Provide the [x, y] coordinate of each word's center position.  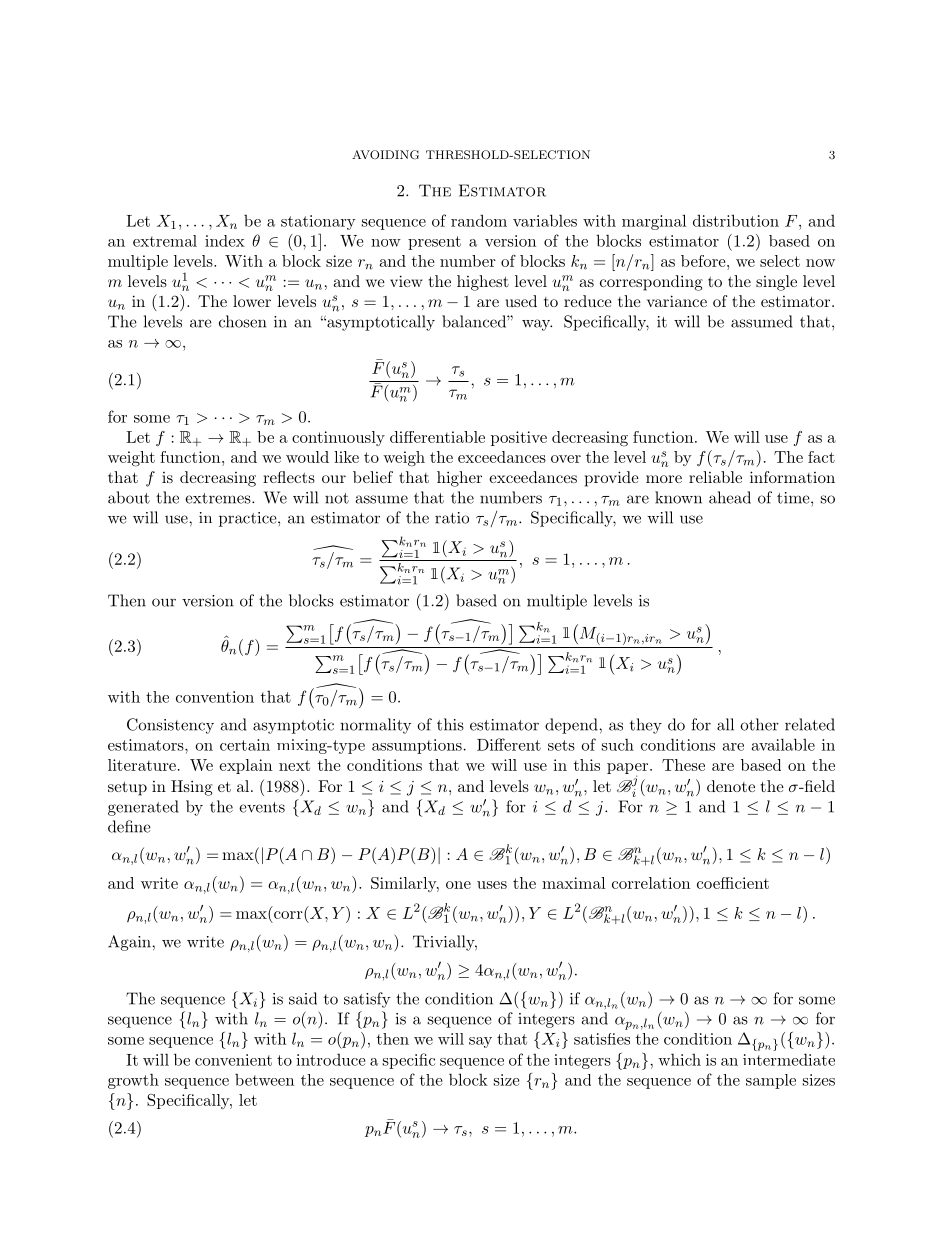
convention [215, 697]
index [225, 241]
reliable [715, 477]
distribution [736, 220]
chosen [242, 321]
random [479, 220]
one [458, 885]
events [262, 807]
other [759, 724]
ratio [452, 518]
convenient [233, 1060]
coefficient [733, 883]
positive [519, 438]
